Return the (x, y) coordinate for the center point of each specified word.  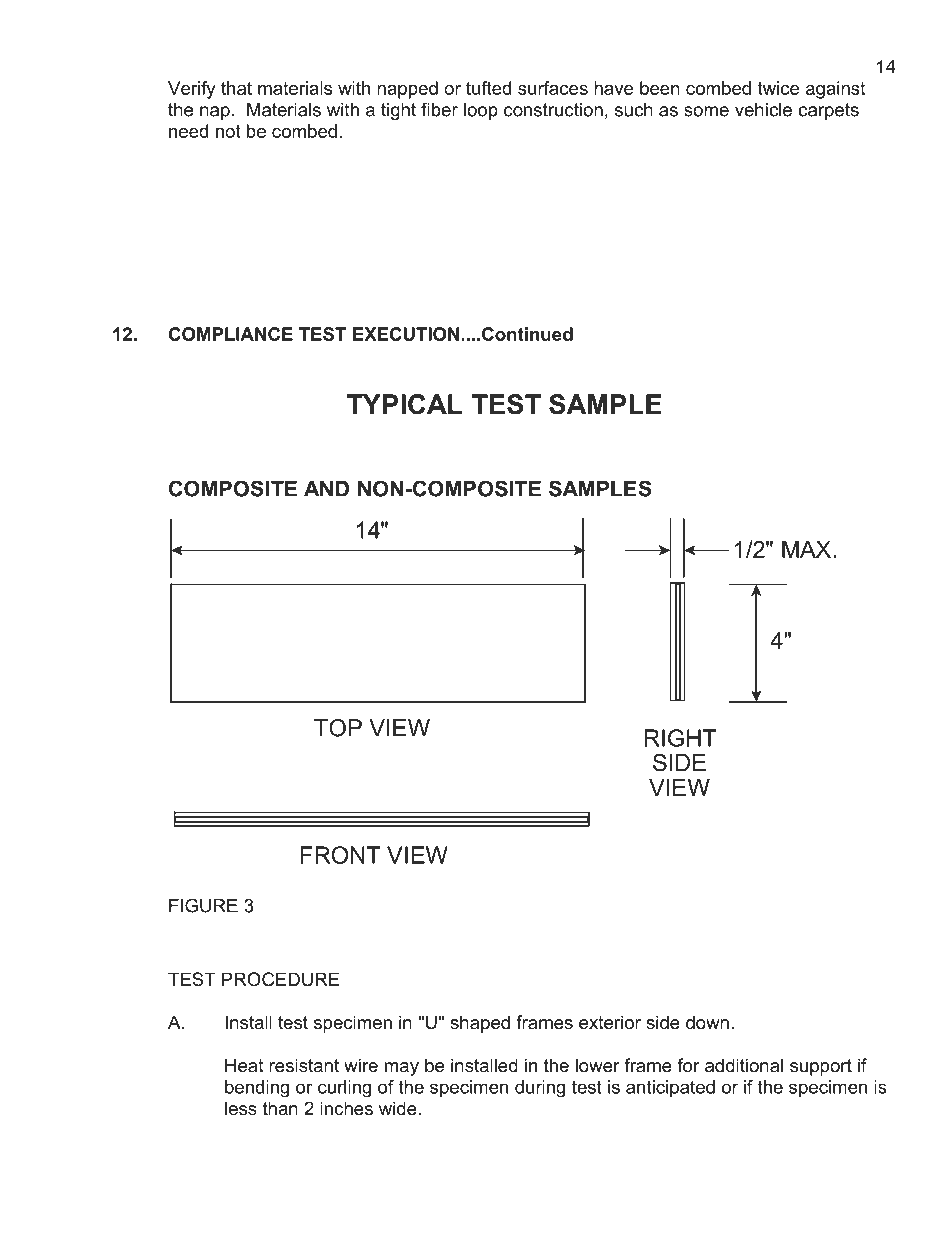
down (707, 1022)
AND (326, 489)
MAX (806, 549)
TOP (338, 728)
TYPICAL (404, 404)
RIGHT (681, 738)
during (540, 1089)
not (228, 131)
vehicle (763, 110)
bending (257, 1089)
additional (744, 1065)
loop (481, 111)
